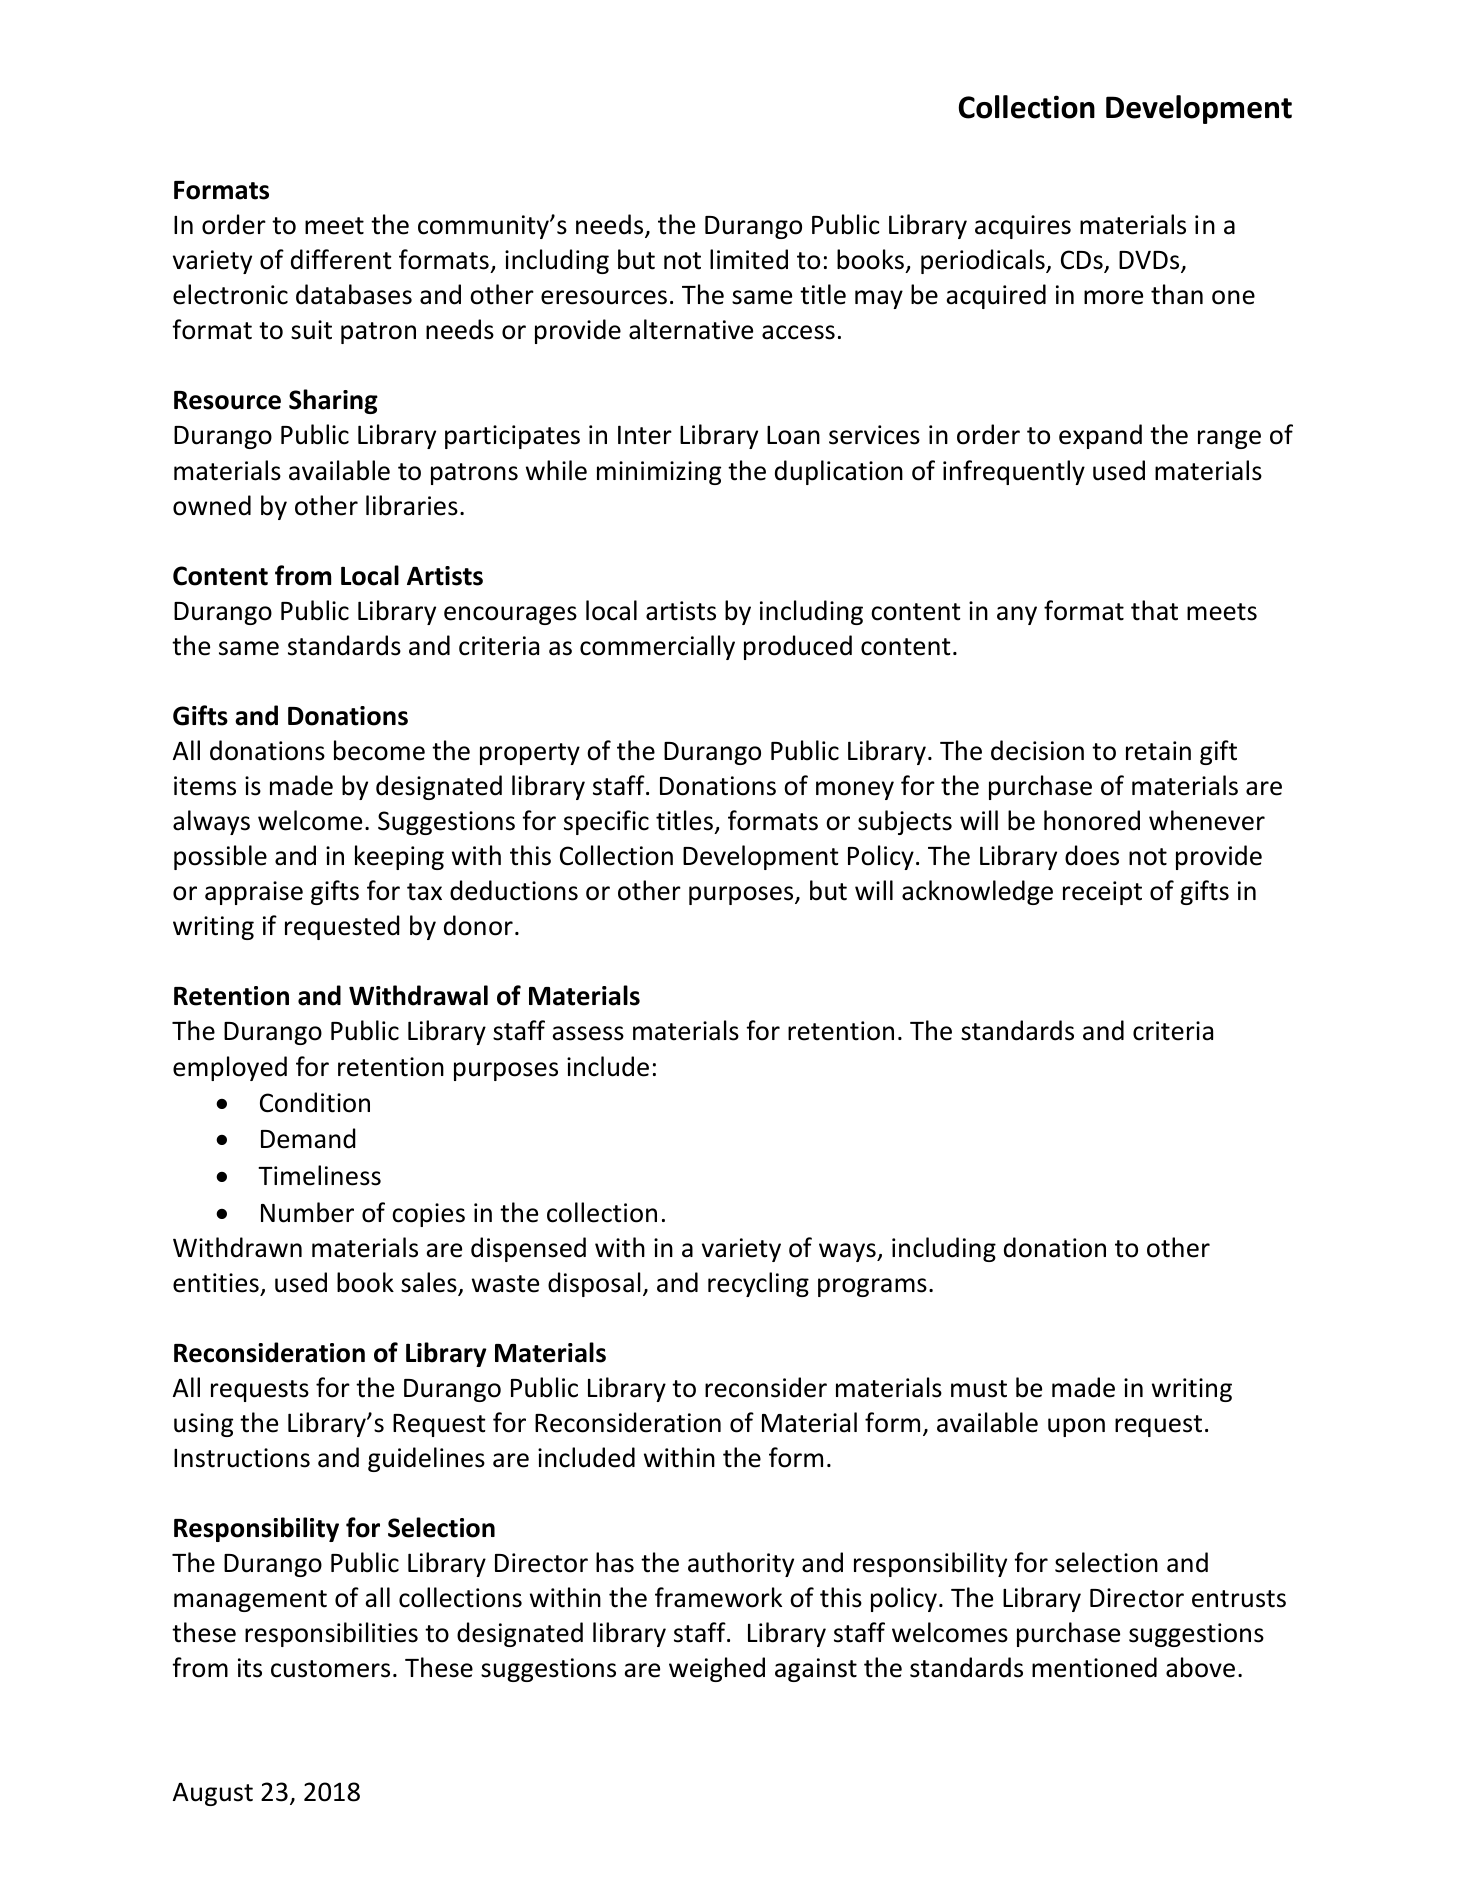 The image size is (1465, 1895). Describe the element at coordinates (1113, 297) in the document. I see `more` at that location.
